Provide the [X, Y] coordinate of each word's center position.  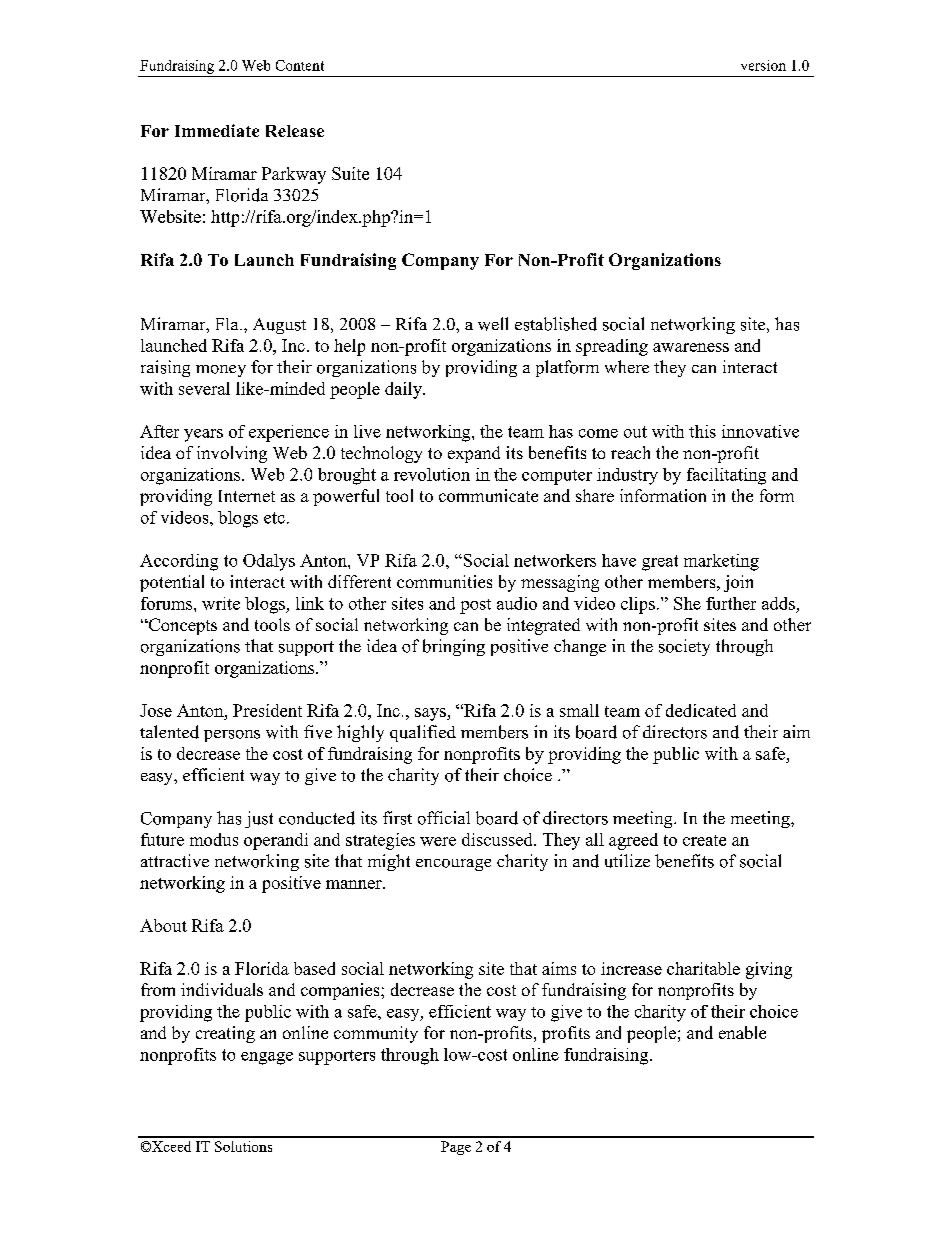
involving [232, 454]
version [763, 65]
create [704, 840]
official [444, 818]
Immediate [217, 130]
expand [474, 454]
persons [232, 736]
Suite [350, 173]
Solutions [243, 1146]
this [702, 431]
